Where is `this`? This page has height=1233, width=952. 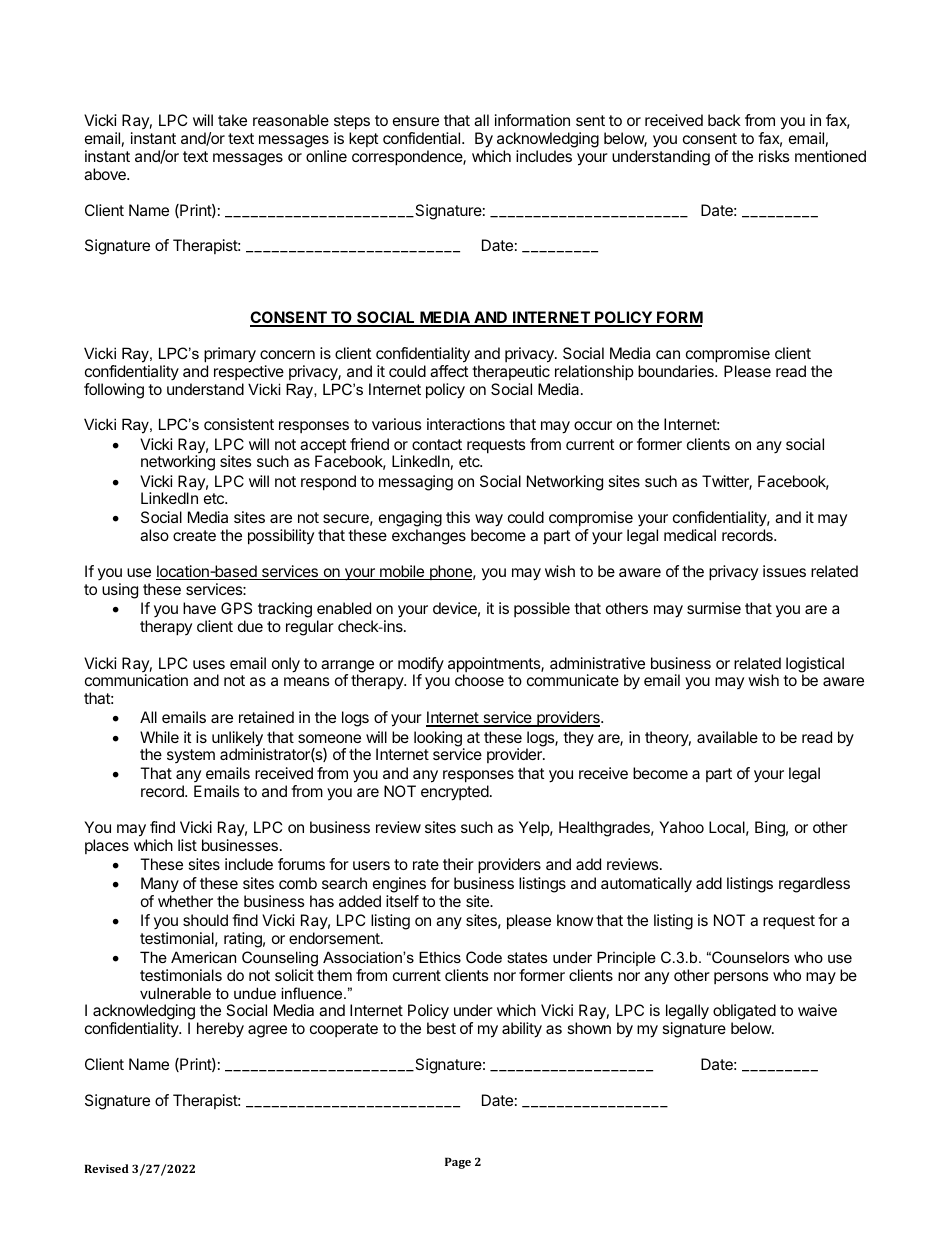 this is located at coordinates (458, 517).
